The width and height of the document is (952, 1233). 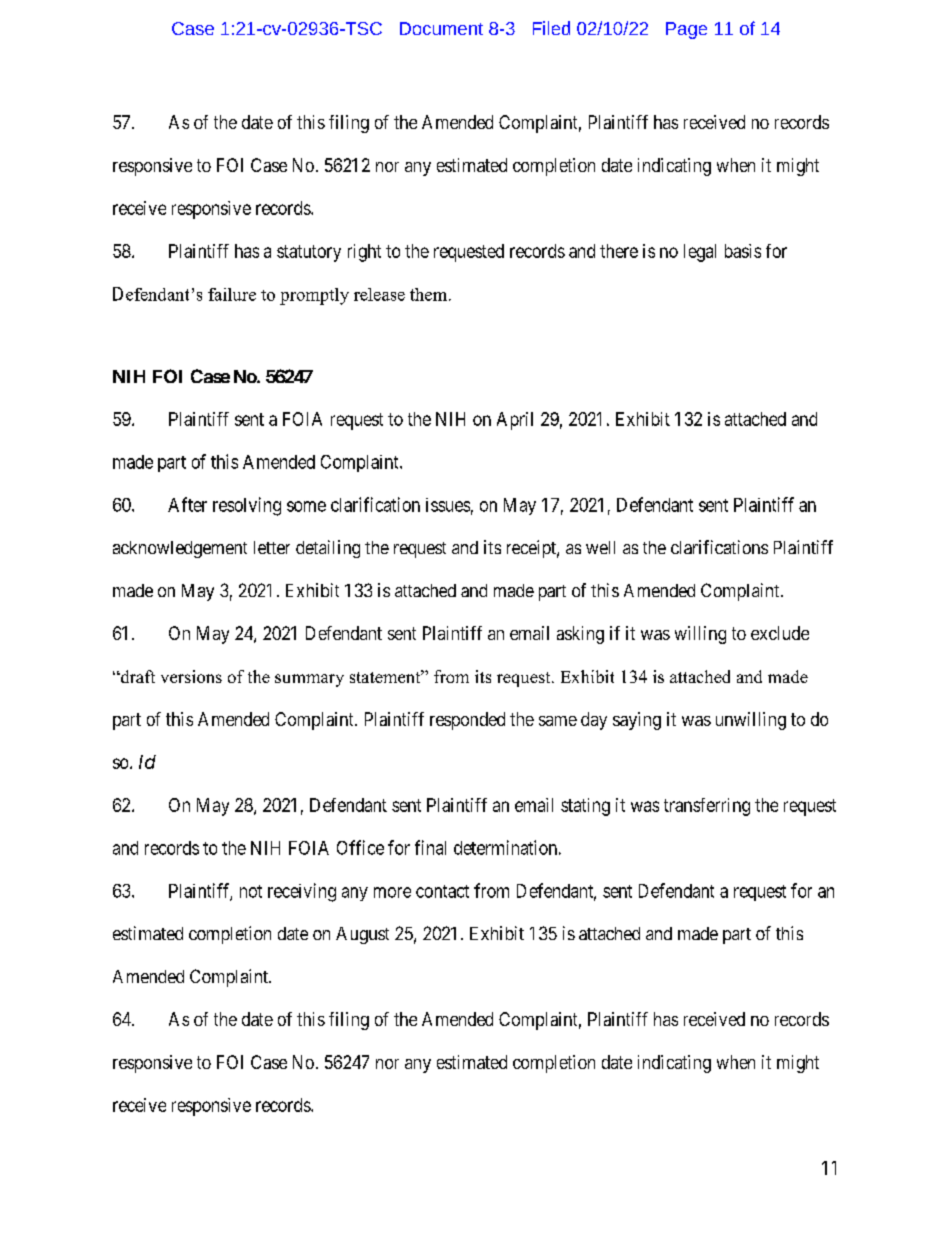 What do you see at coordinates (247, 506) in the document?
I see `resolving` at bounding box center [247, 506].
